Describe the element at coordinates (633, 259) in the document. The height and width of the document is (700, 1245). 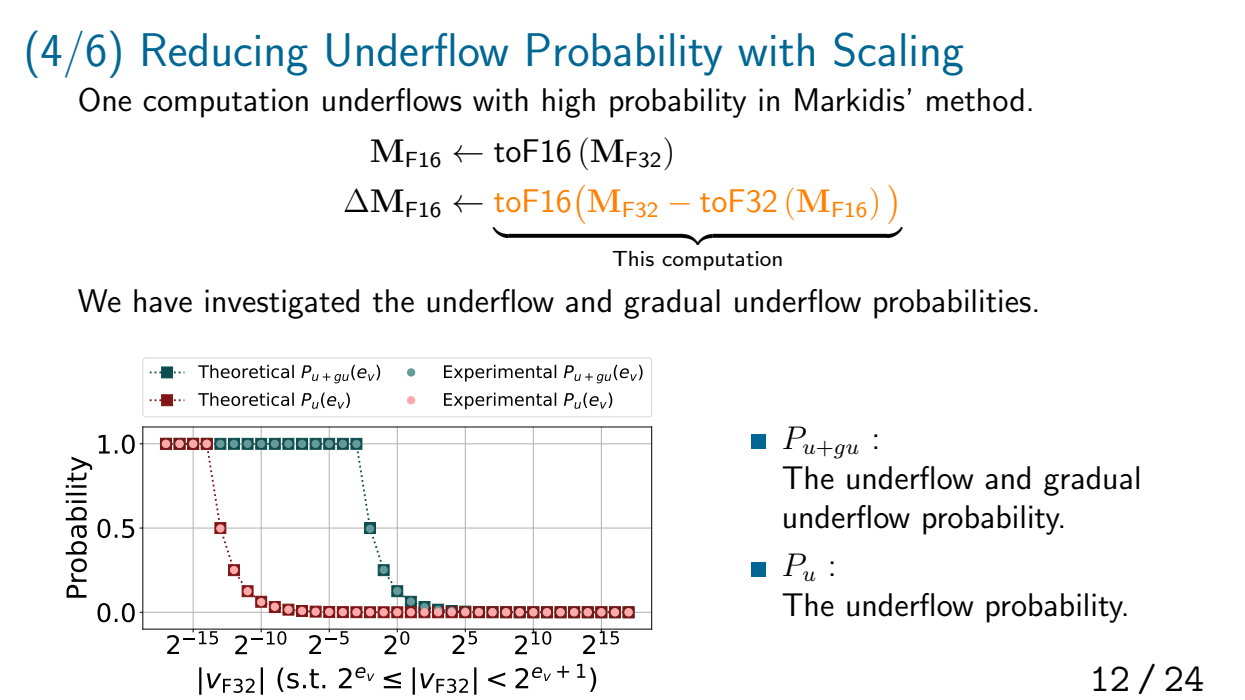
I see `This` at that location.
